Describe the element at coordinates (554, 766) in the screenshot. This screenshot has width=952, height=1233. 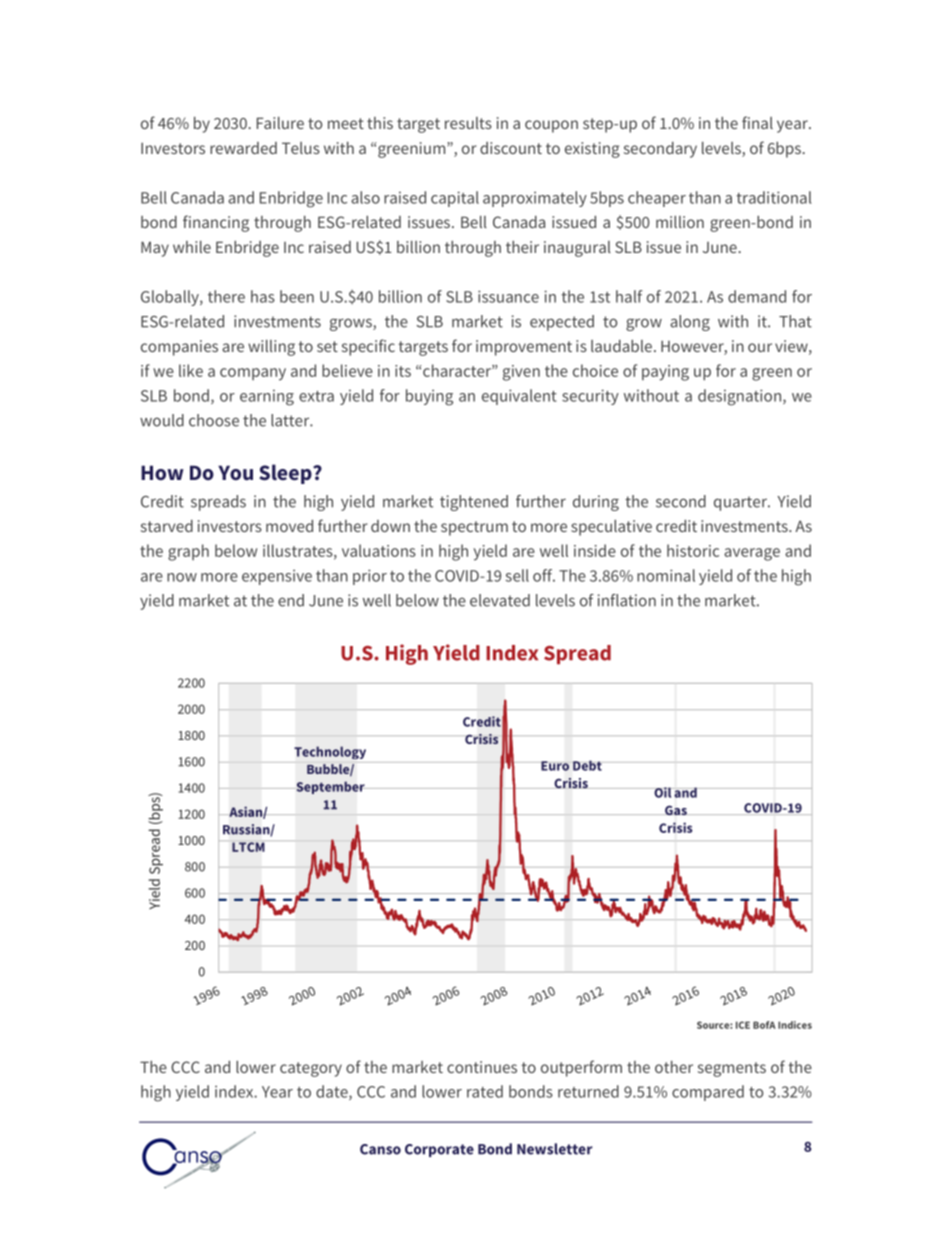
I see `Euro` at that location.
